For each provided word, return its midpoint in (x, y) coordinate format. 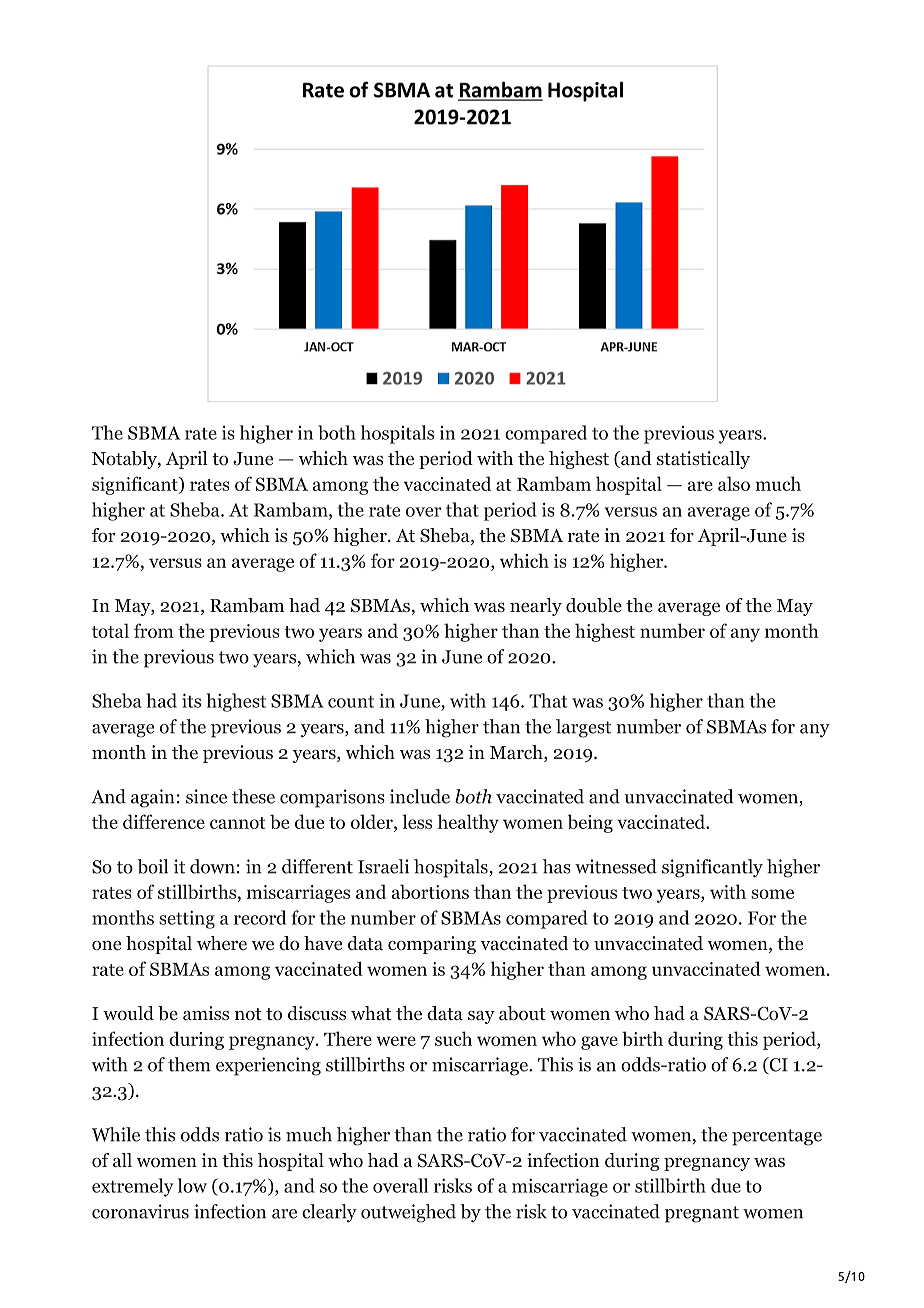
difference (164, 821)
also (734, 483)
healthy (468, 823)
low (192, 1185)
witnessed (616, 866)
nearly (536, 607)
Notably (125, 460)
